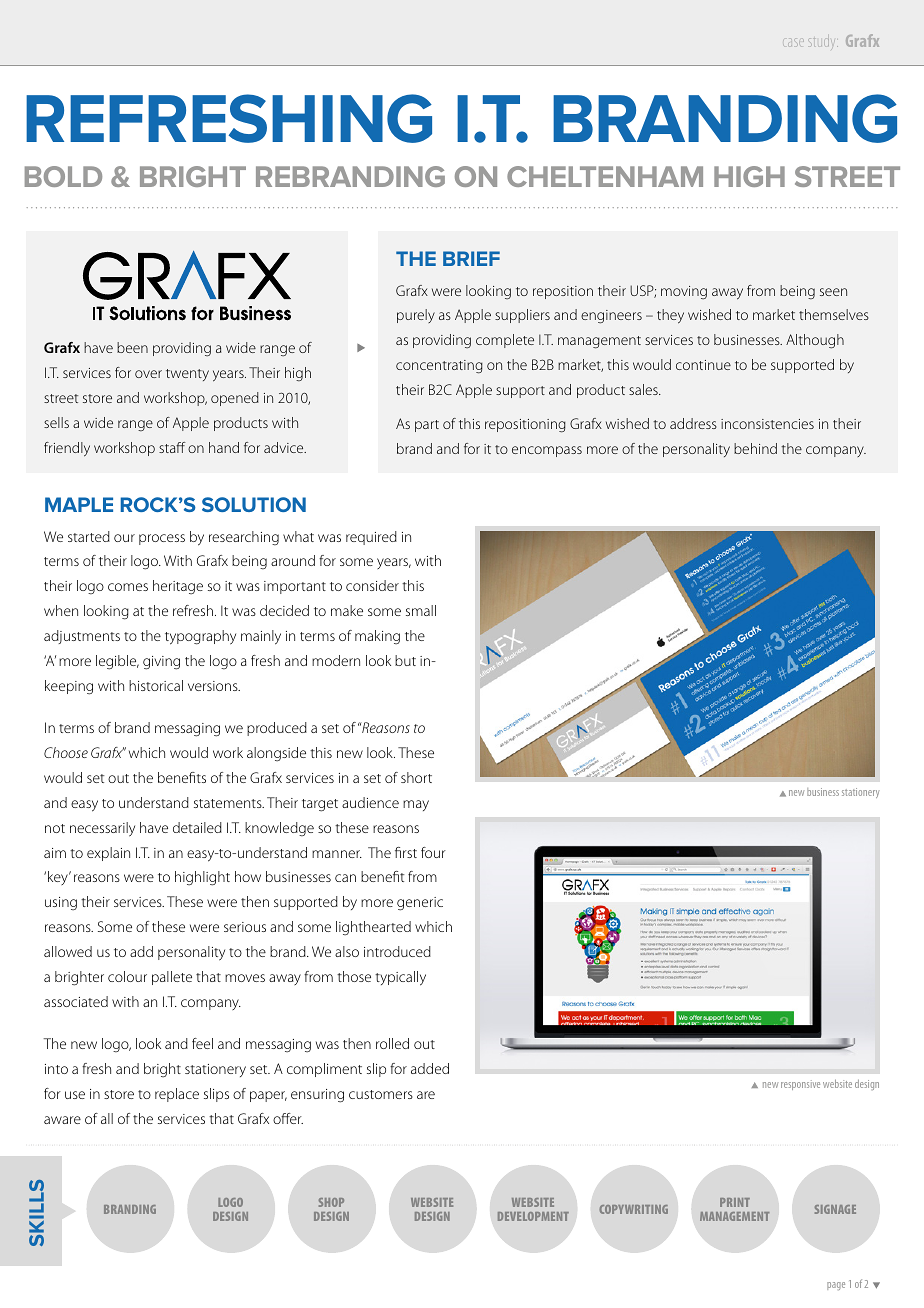 Image resolution: width=924 pixels, height=1308 pixels. What do you see at coordinates (62, 1120) in the screenshot?
I see `aware` at bounding box center [62, 1120].
